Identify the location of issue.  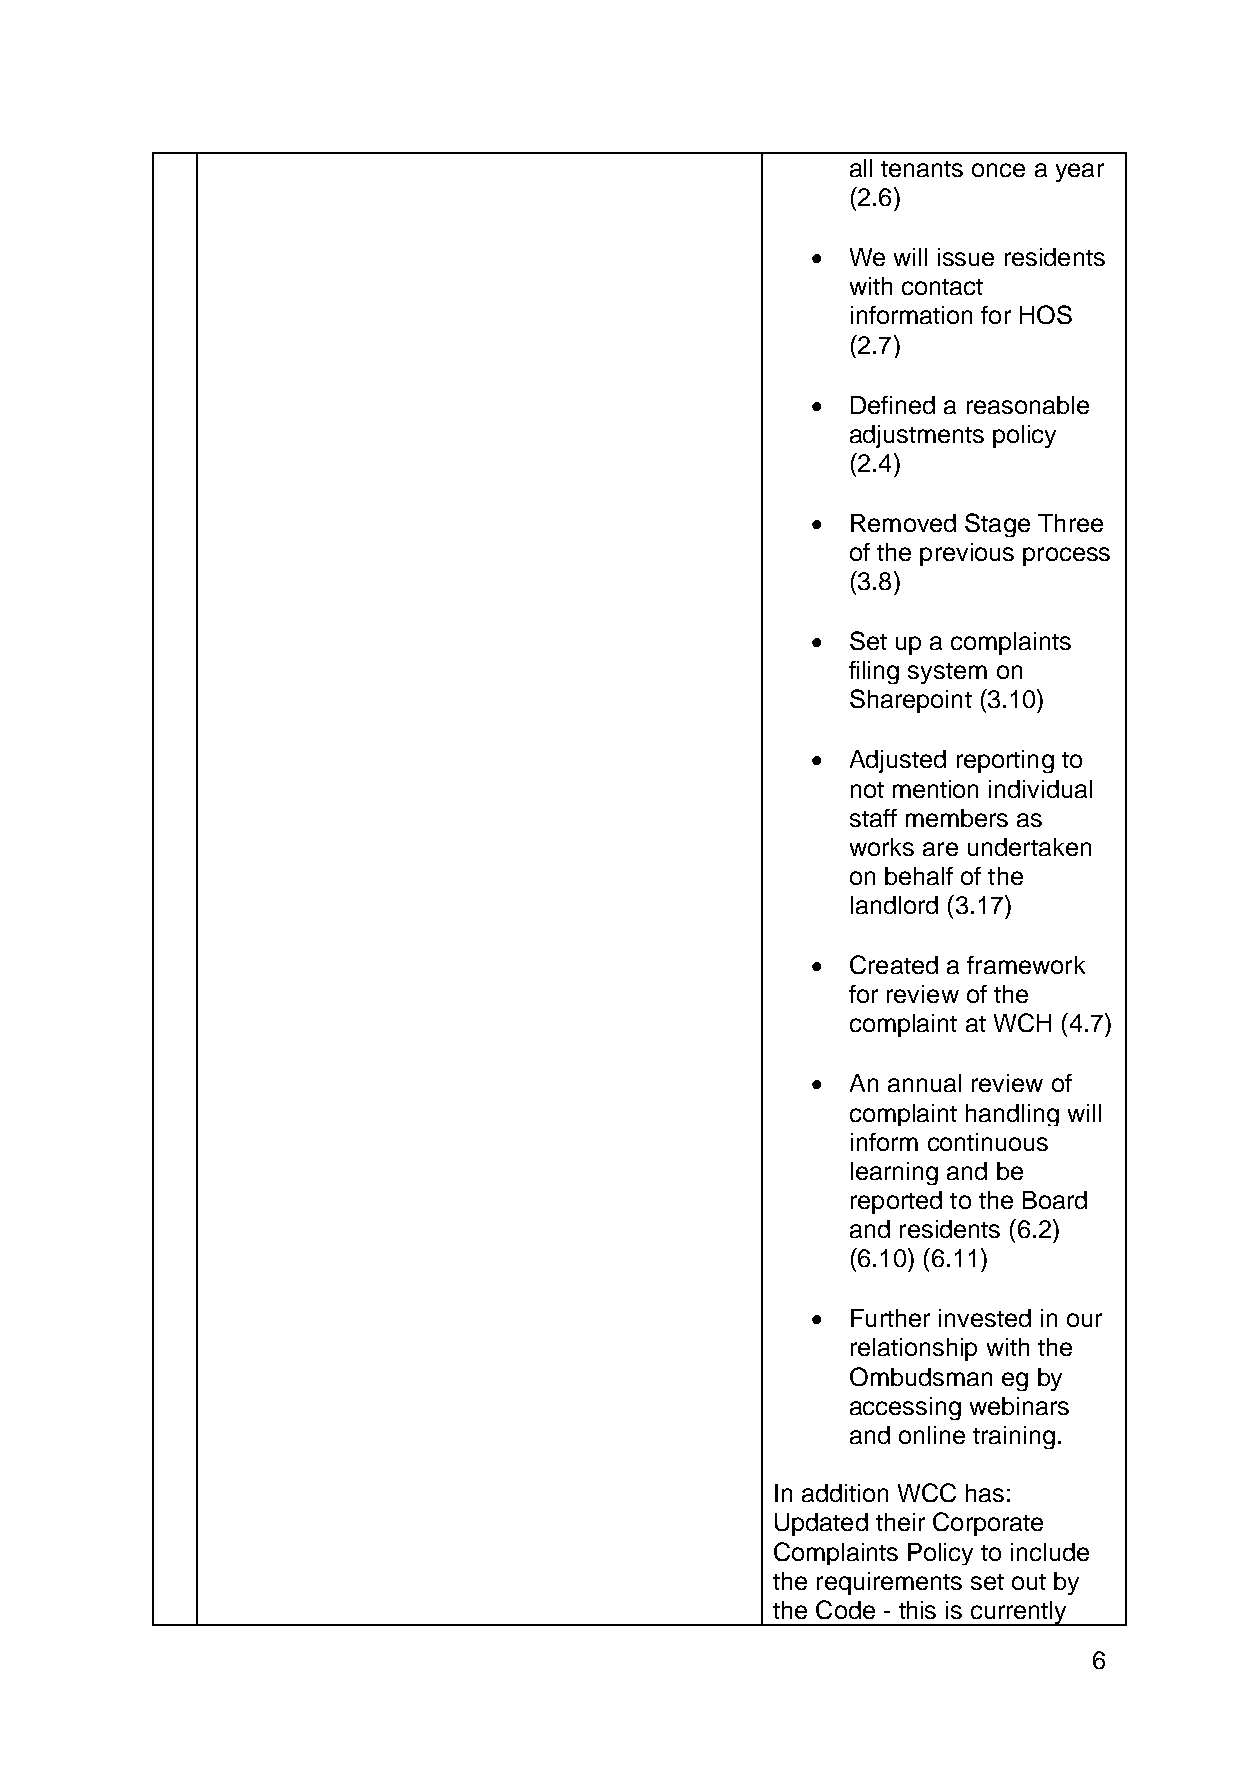
(966, 257).
